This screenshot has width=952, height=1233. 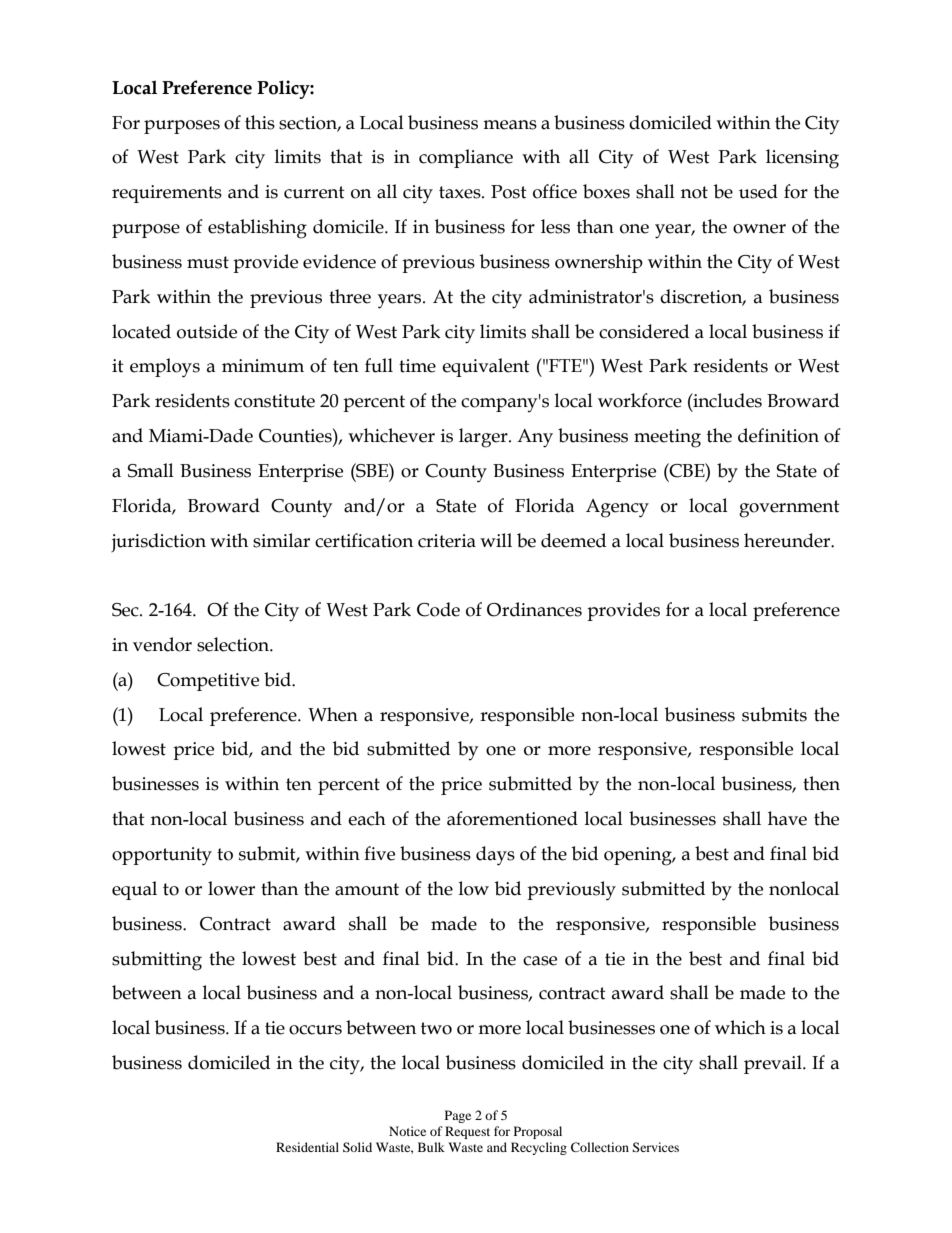 What do you see at coordinates (821, 783) in the screenshot?
I see `then` at bounding box center [821, 783].
